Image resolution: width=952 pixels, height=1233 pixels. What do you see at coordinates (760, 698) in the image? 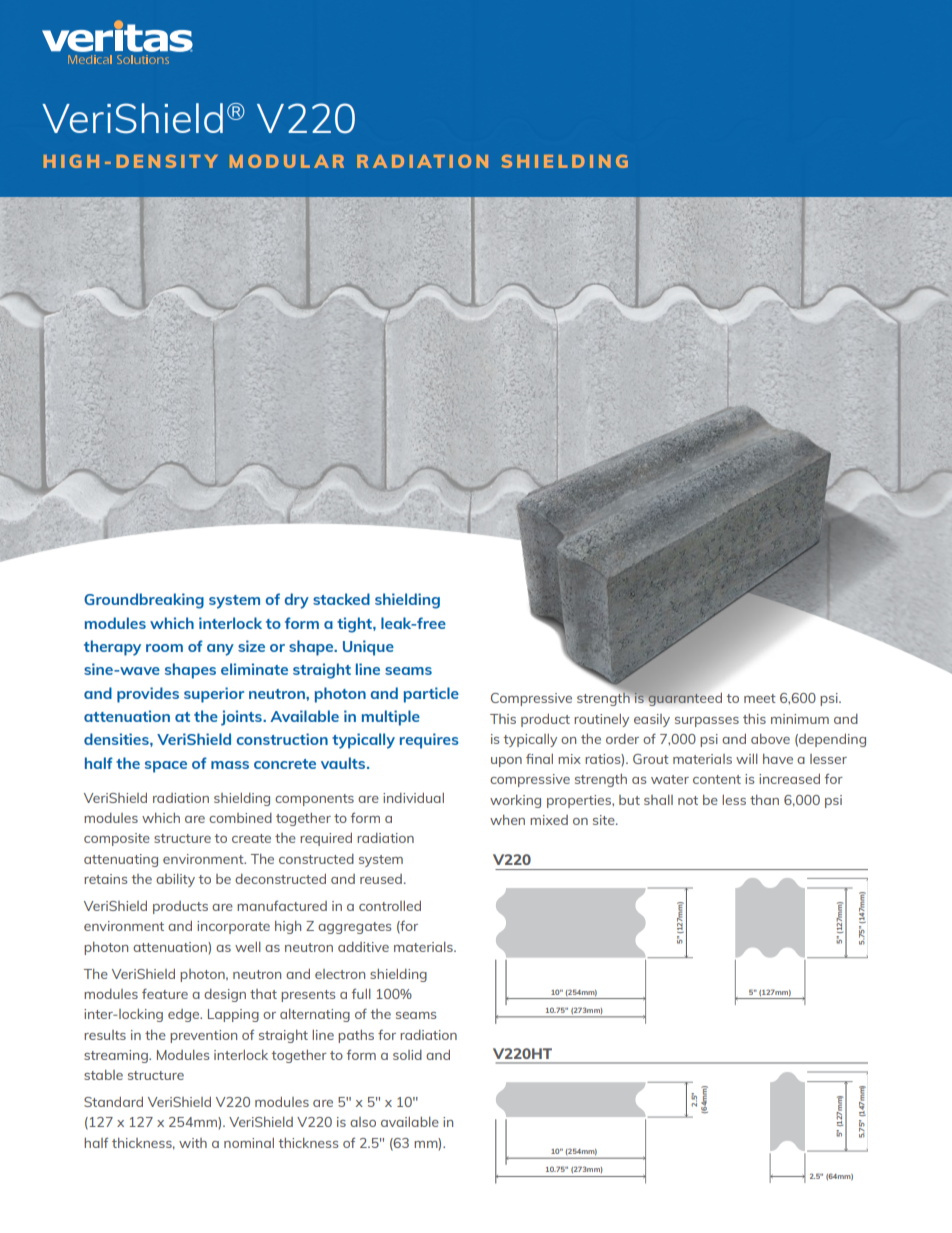
I see `meet` at bounding box center [760, 698].
